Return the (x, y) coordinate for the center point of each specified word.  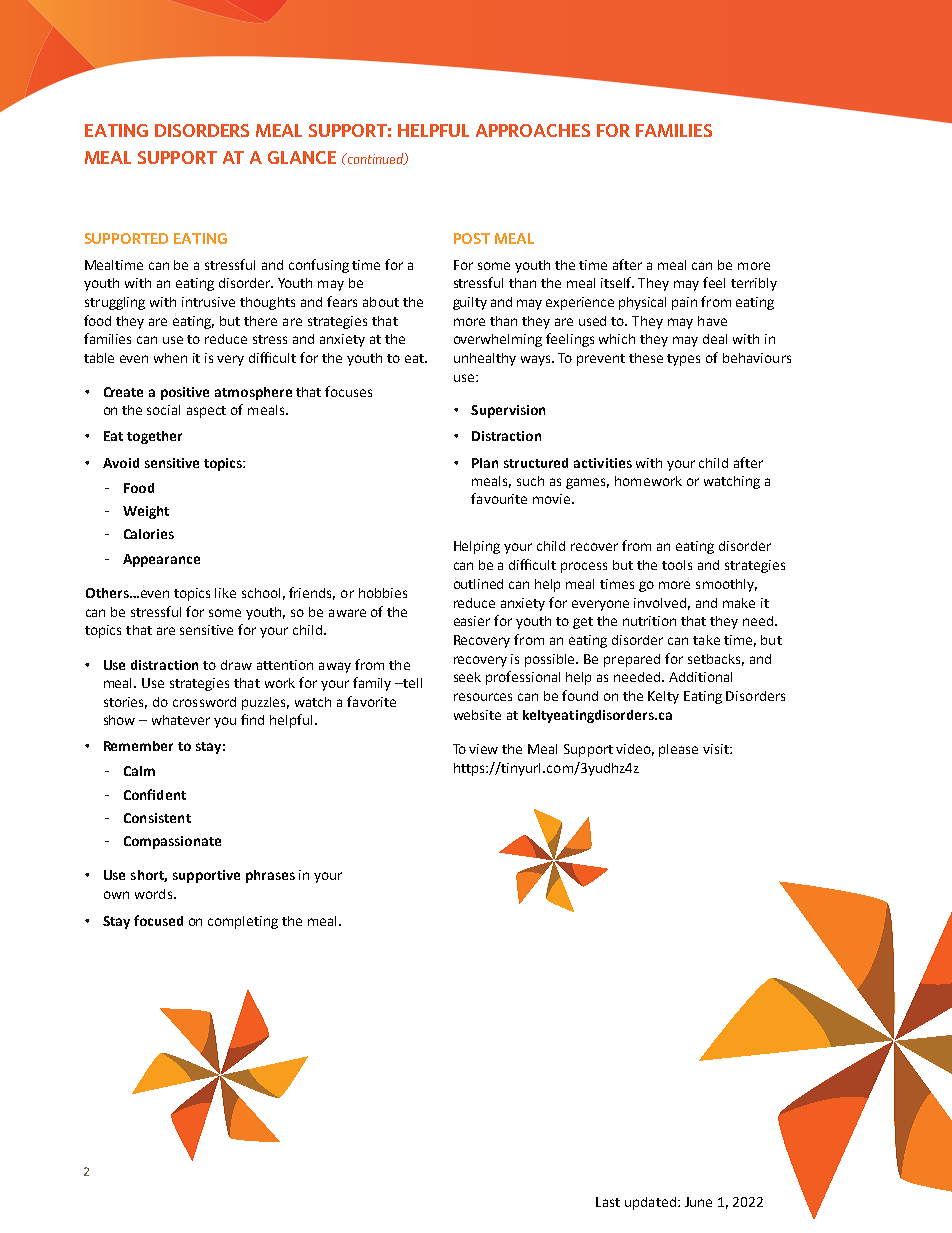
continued (375, 159)
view (483, 749)
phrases (270, 876)
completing (243, 922)
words (155, 894)
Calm (139, 771)
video (635, 750)
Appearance (161, 560)
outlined (478, 584)
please (678, 750)
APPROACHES (533, 130)
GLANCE (302, 157)
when (170, 358)
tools (677, 565)
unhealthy (485, 359)
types (683, 360)
